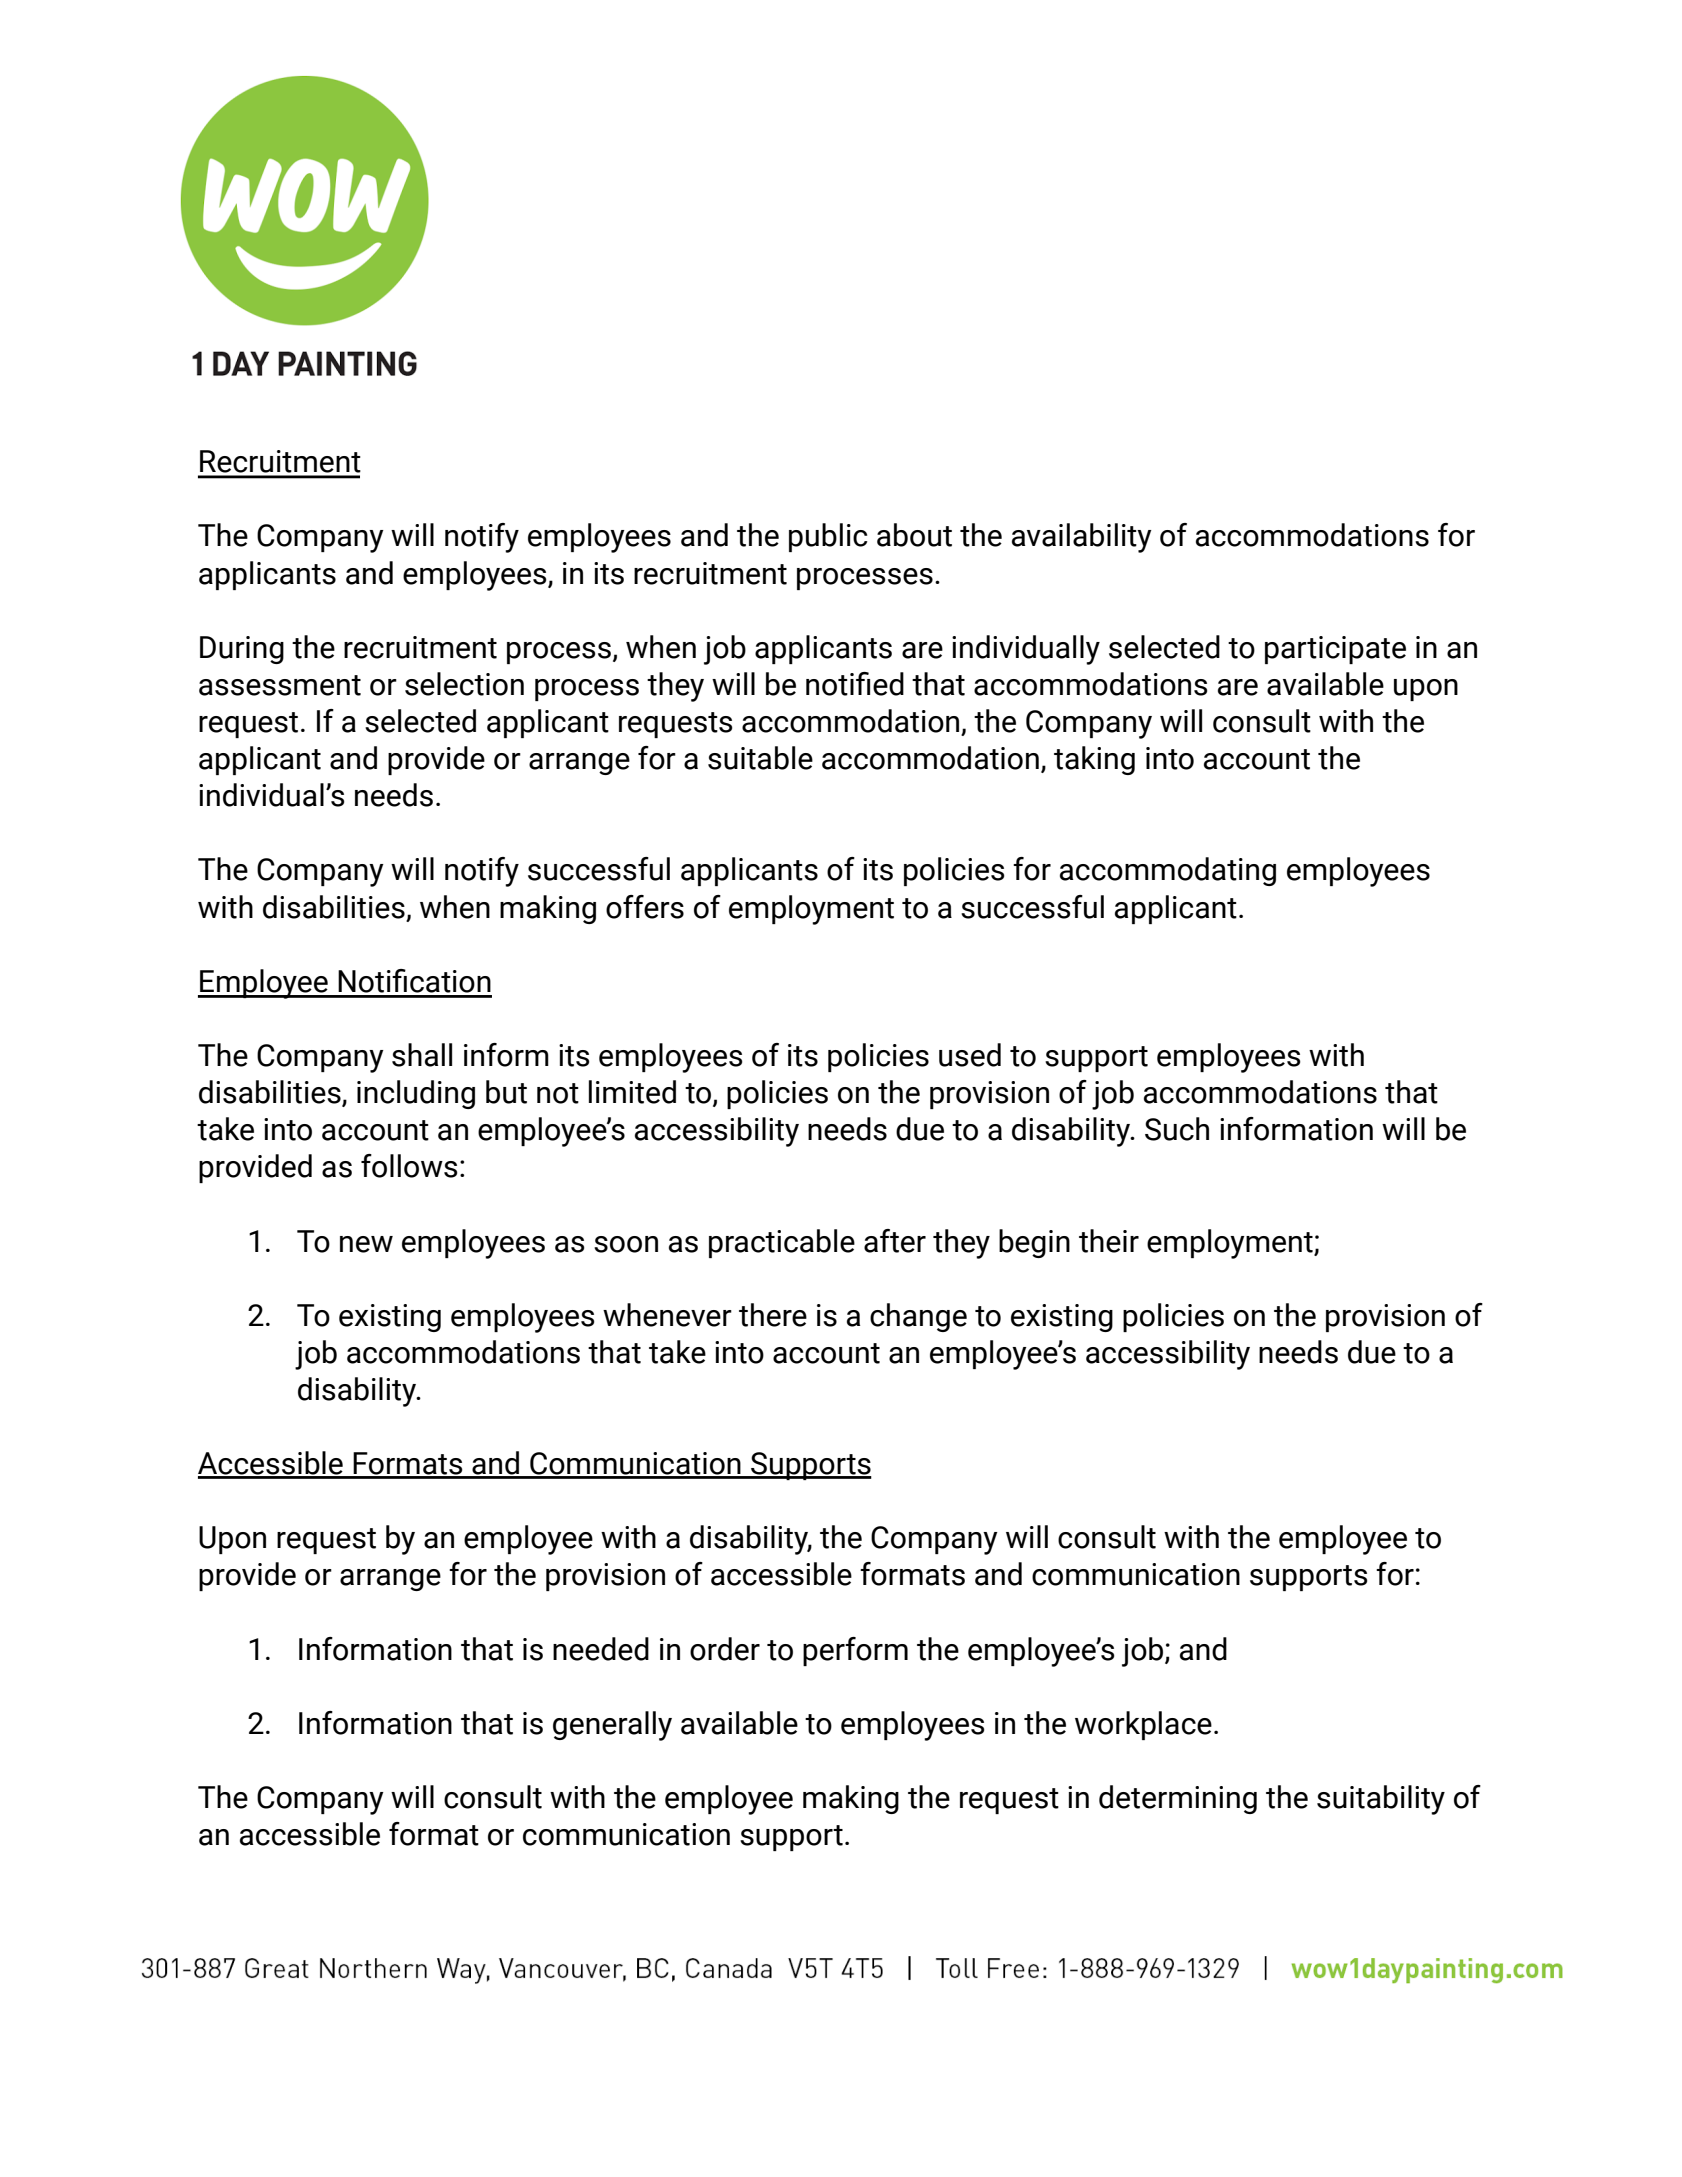 The image size is (1682, 2177). Describe the element at coordinates (242, 650) in the image. I see `During` at that location.
